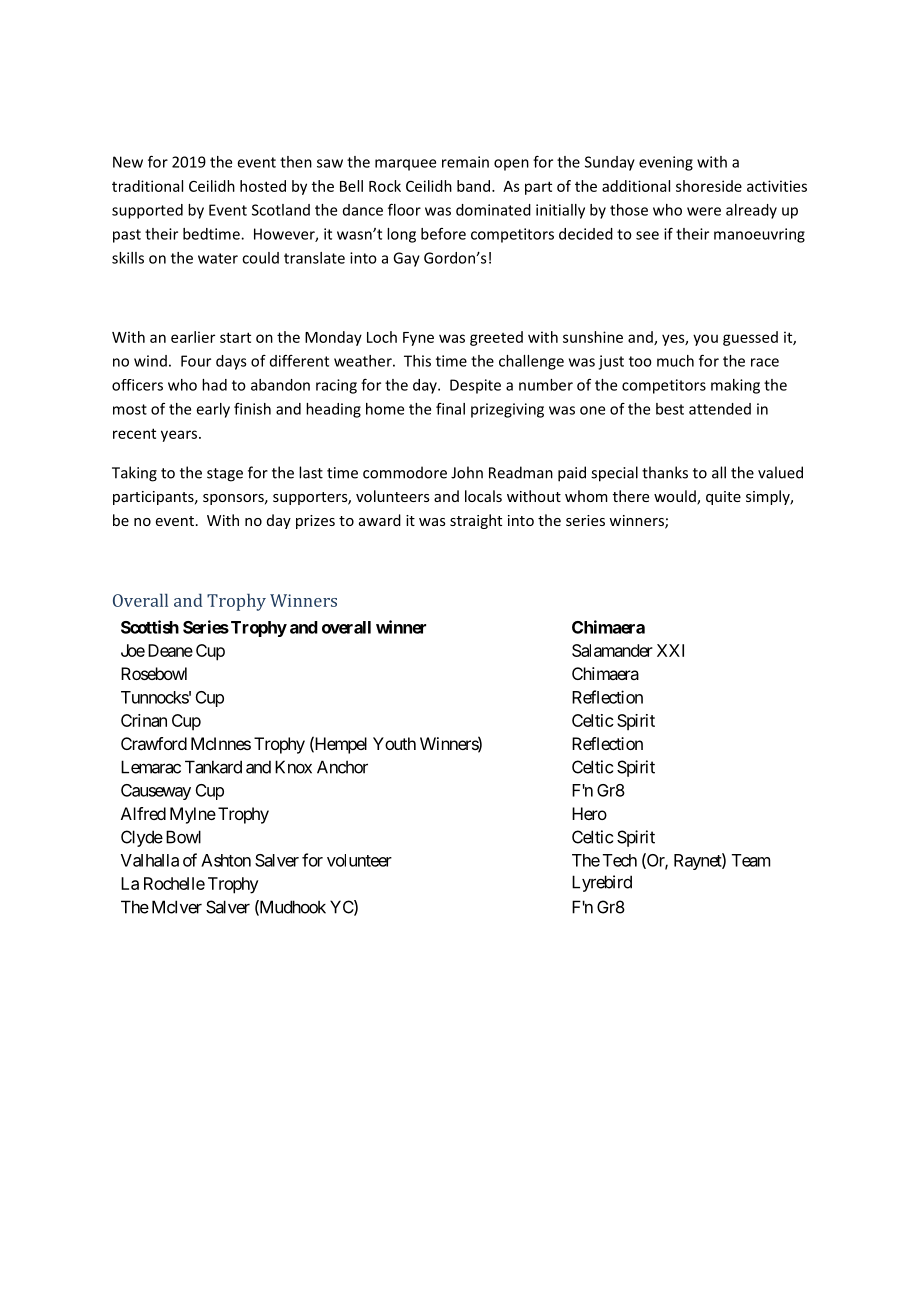 The width and height of the image is (924, 1308). What do you see at coordinates (465, 162) in the image?
I see `remain` at bounding box center [465, 162].
